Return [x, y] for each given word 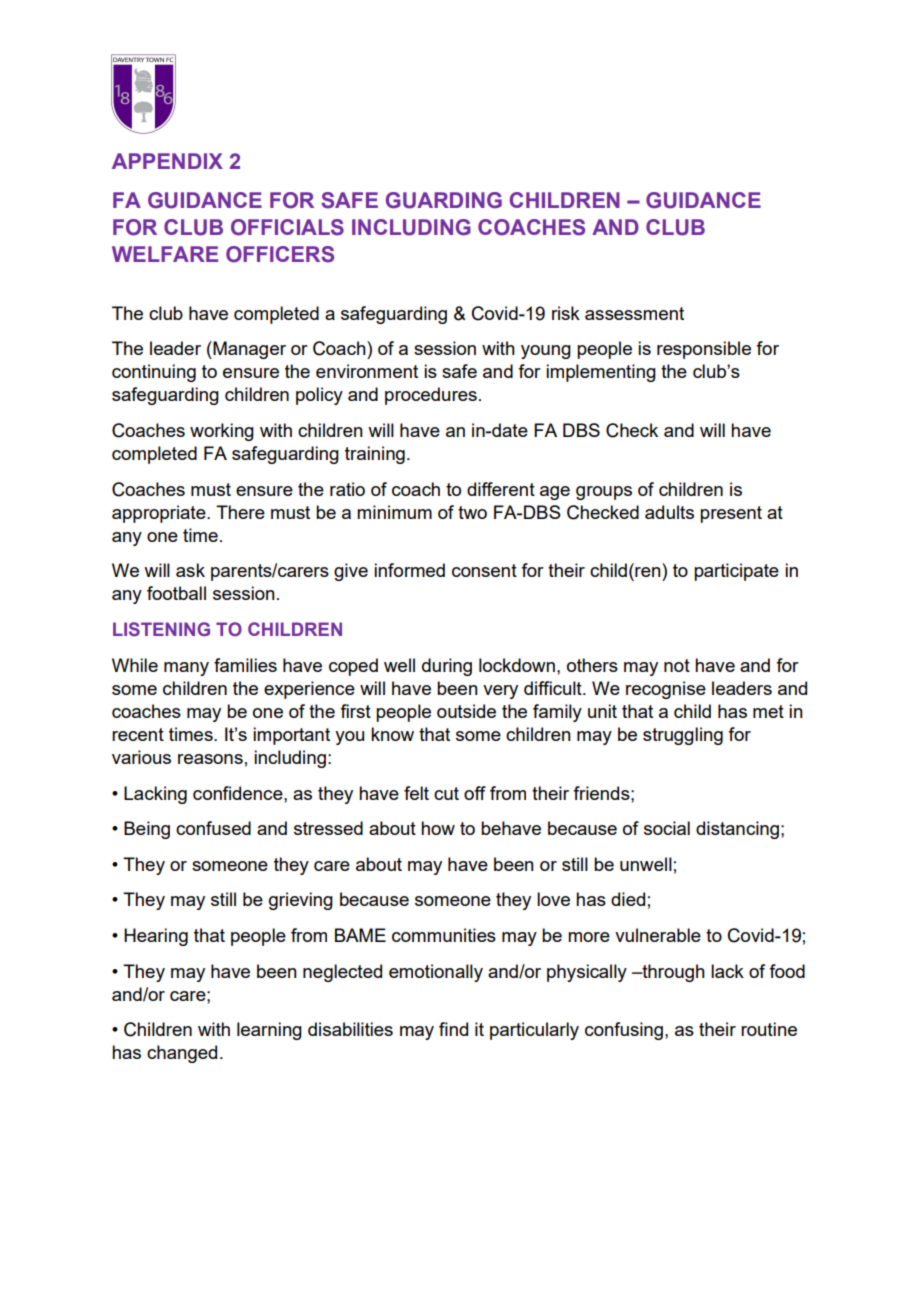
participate [736, 572]
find [453, 1029]
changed [182, 1054]
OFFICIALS [287, 227]
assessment [634, 313]
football [176, 593]
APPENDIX [167, 161]
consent [484, 570]
